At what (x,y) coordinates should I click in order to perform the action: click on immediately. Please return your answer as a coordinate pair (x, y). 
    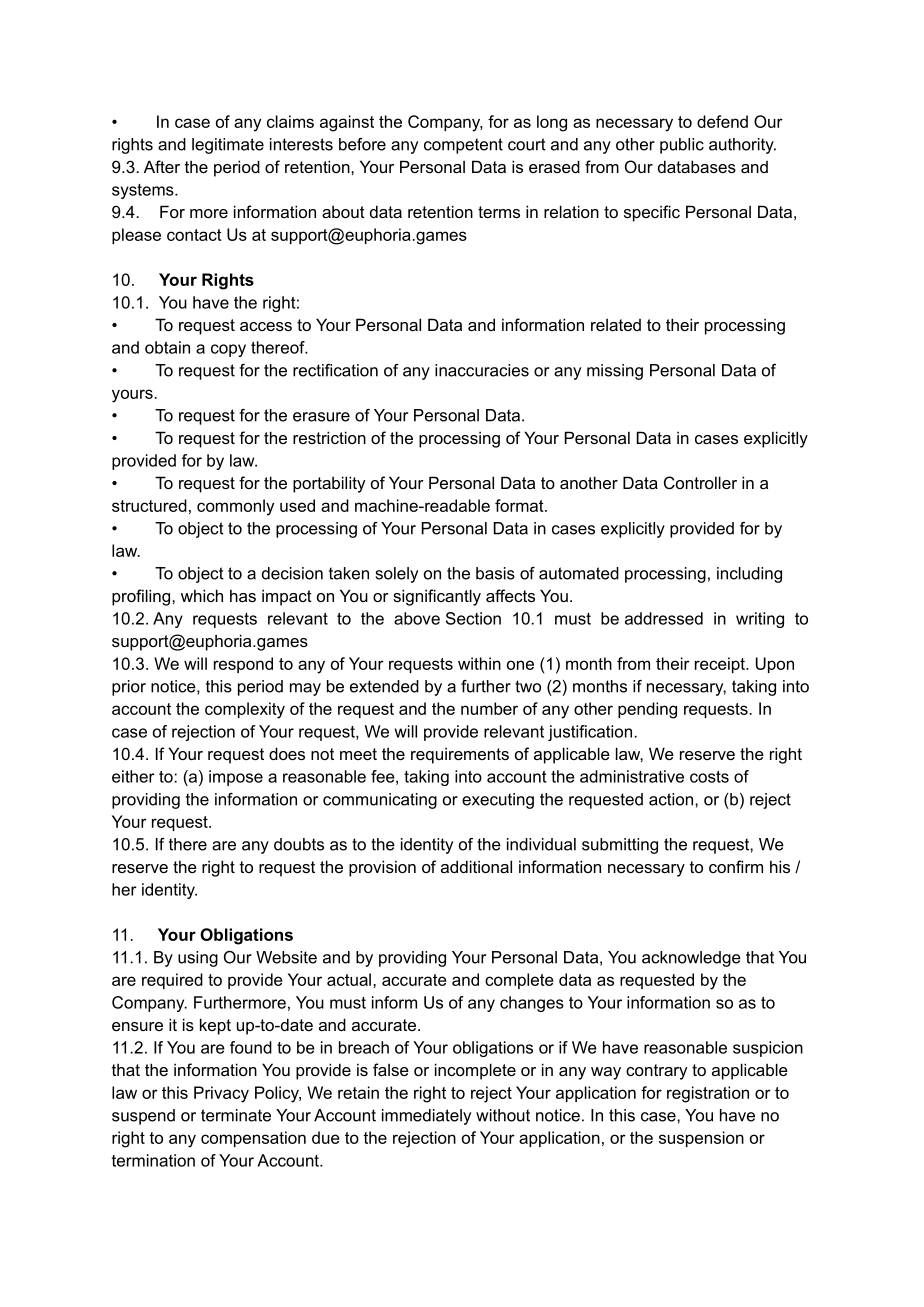
    Looking at the image, I should click on (426, 1117).
